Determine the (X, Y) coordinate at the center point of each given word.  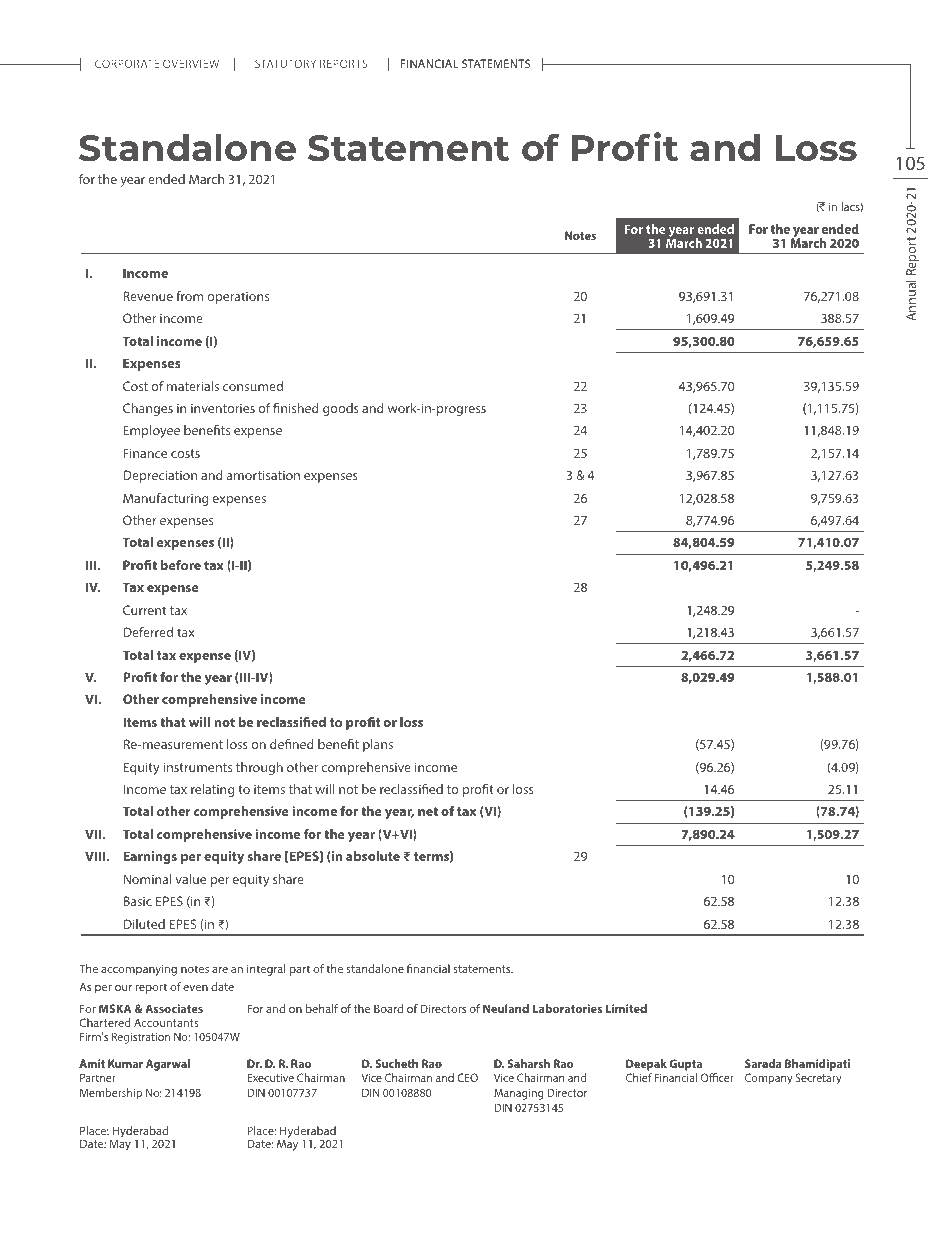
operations (238, 298)
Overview (191, 63)
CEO (468, 1077)
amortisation (263, 475)
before (181, 565)
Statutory (285, 63)
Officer (717, 1077)
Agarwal (168, 1065)
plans (378, 745)
